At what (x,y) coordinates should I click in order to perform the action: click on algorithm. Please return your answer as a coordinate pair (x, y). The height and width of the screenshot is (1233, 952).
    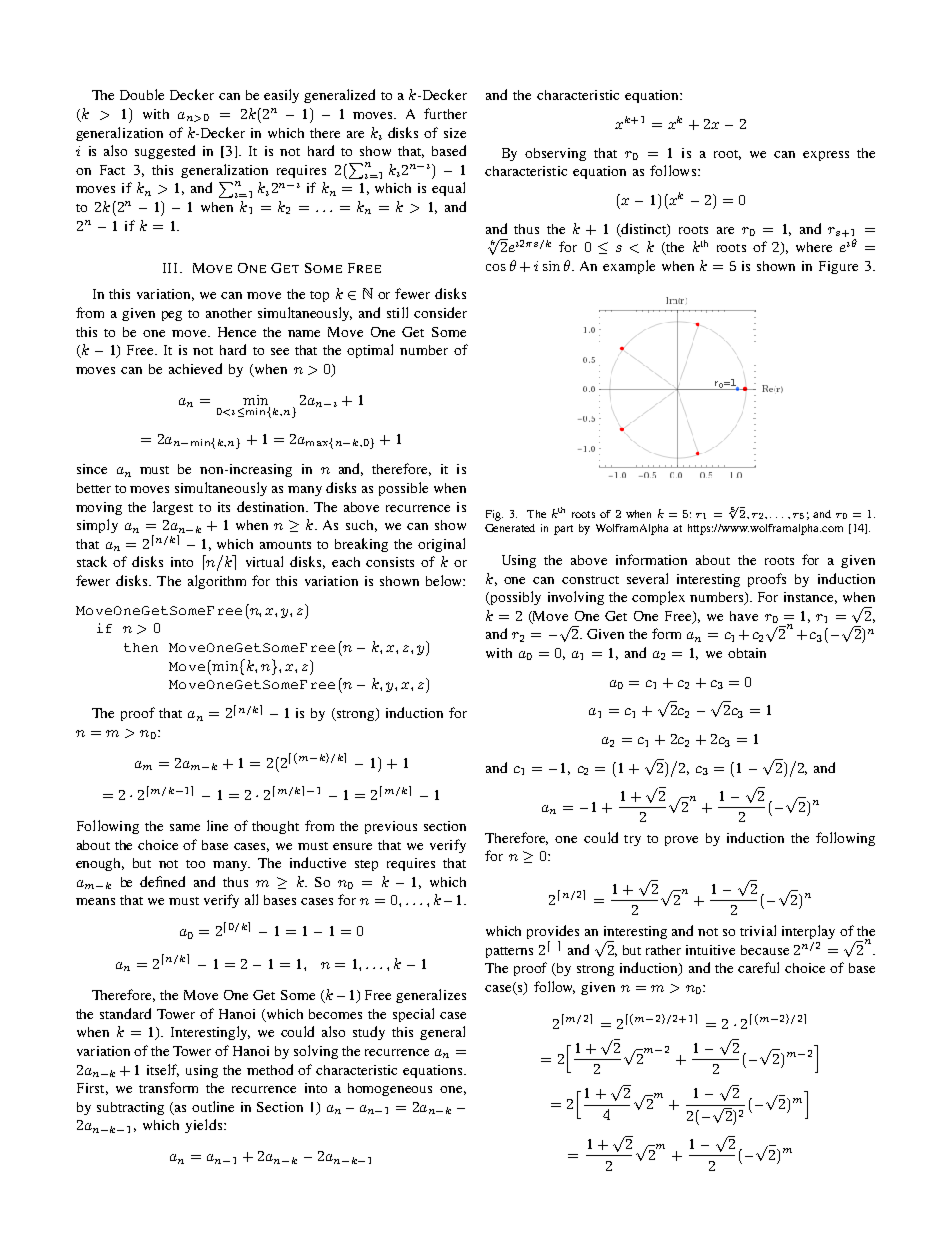
    Looking at the image, I should click on (217, 582).
